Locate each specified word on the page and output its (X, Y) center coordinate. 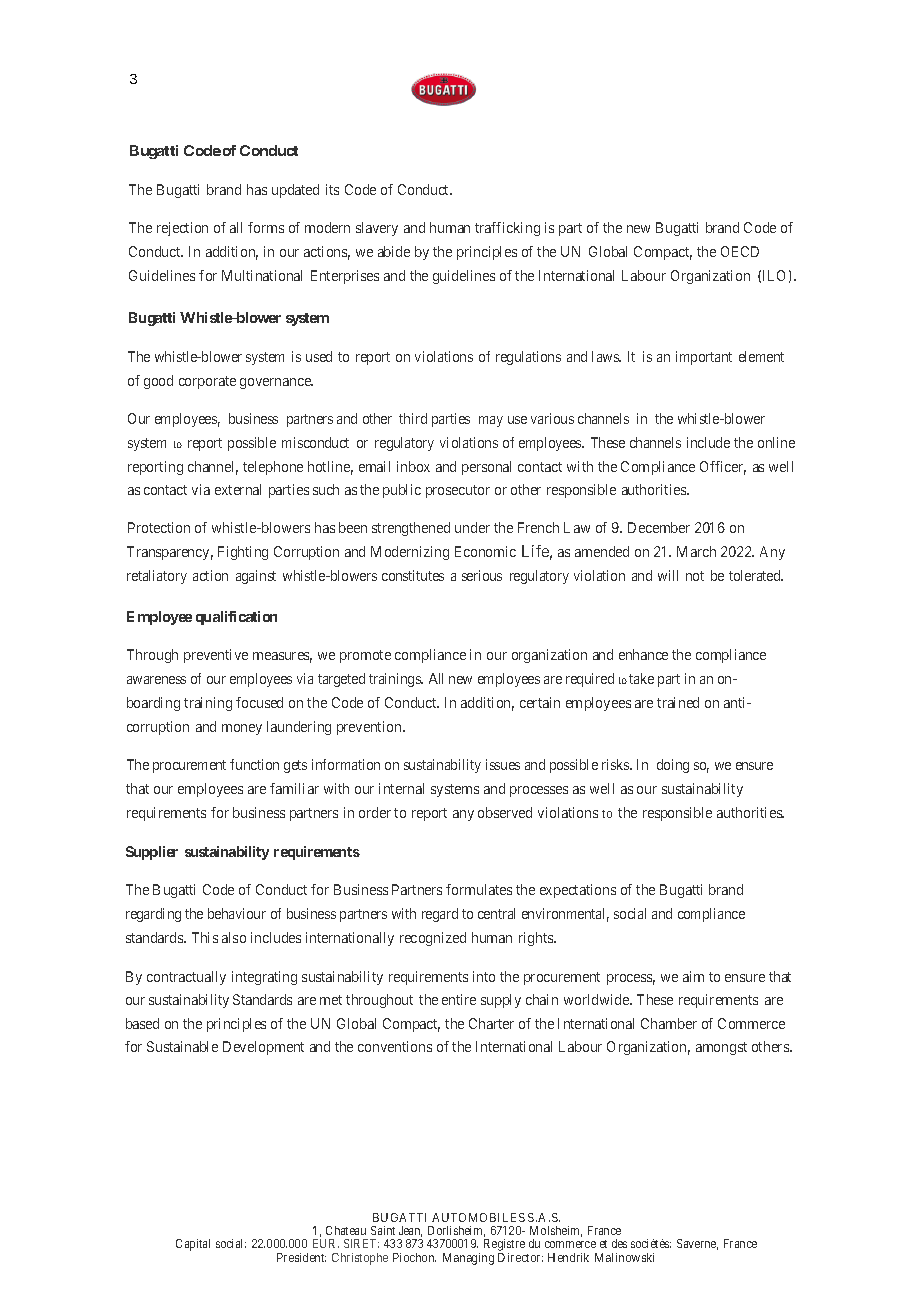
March (696, 551)
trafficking (507, 229)
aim (693, 976)
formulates (479, 889)
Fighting (243, 553)
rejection (182, 229)
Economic (485, 551)
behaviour (237, 913)
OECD (740, 251)
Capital (193, 1245)
